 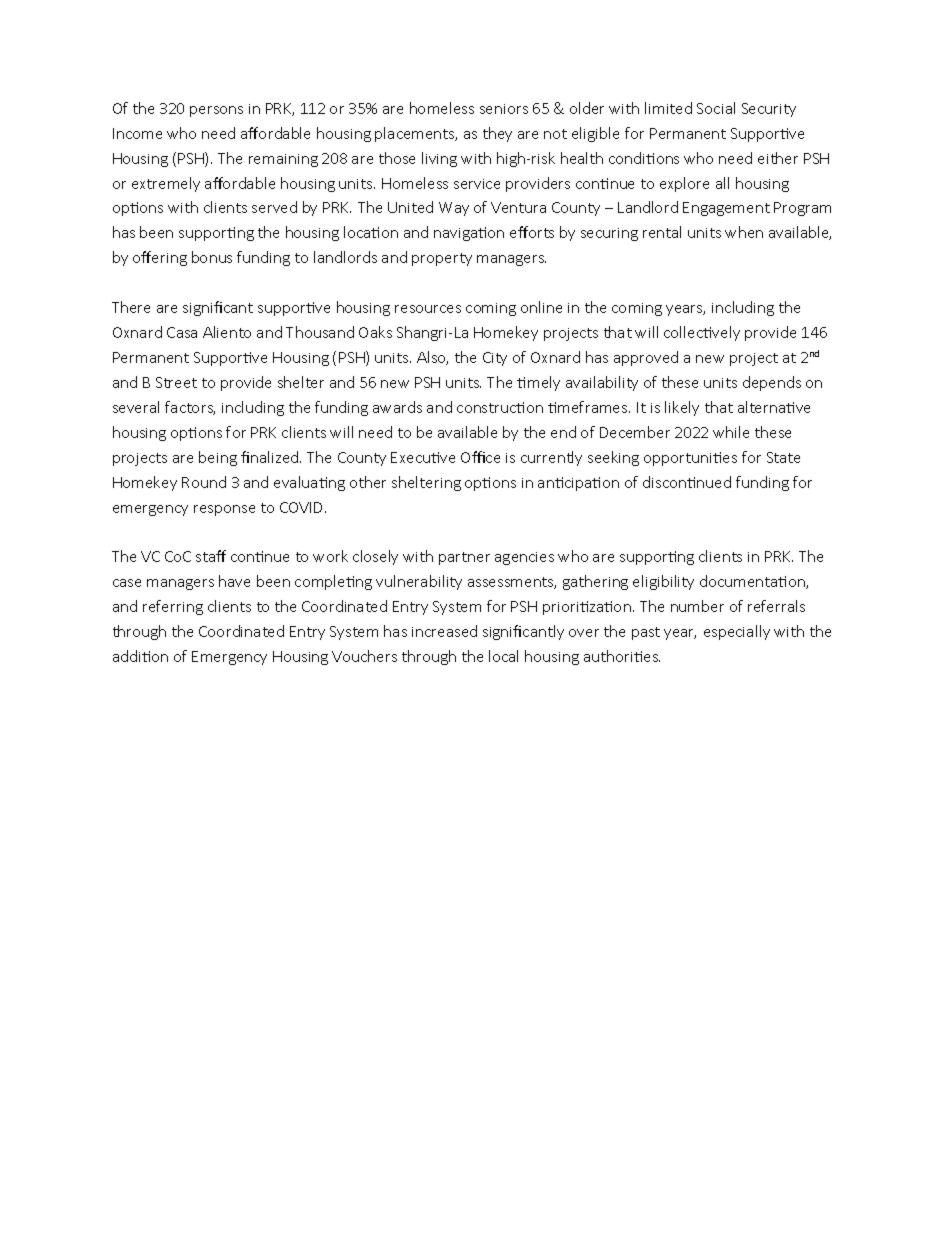 What do you see at coordinates (495, 359) in the screenshot?
I see `City` at bounding box center [495, 359].
